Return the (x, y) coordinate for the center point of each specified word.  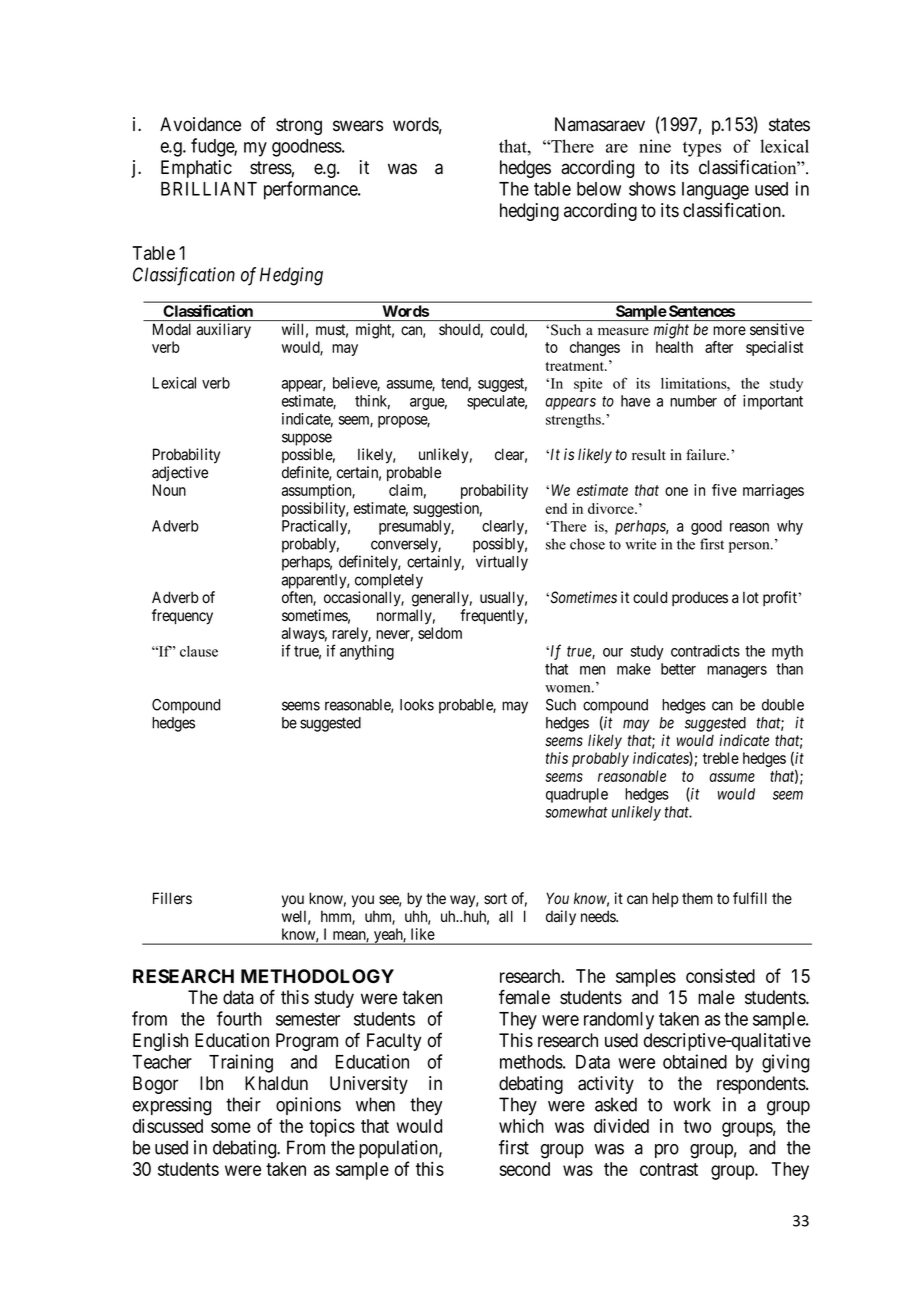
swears (358, 126)
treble (721, 758)
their (243, 1104)
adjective (180, 473)
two (697, 1126)
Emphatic (196, 169)
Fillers (172, 898)
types (702, 149)
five (724, 490)
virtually (502, 563)
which (521, 1125)
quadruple (577, 795)
